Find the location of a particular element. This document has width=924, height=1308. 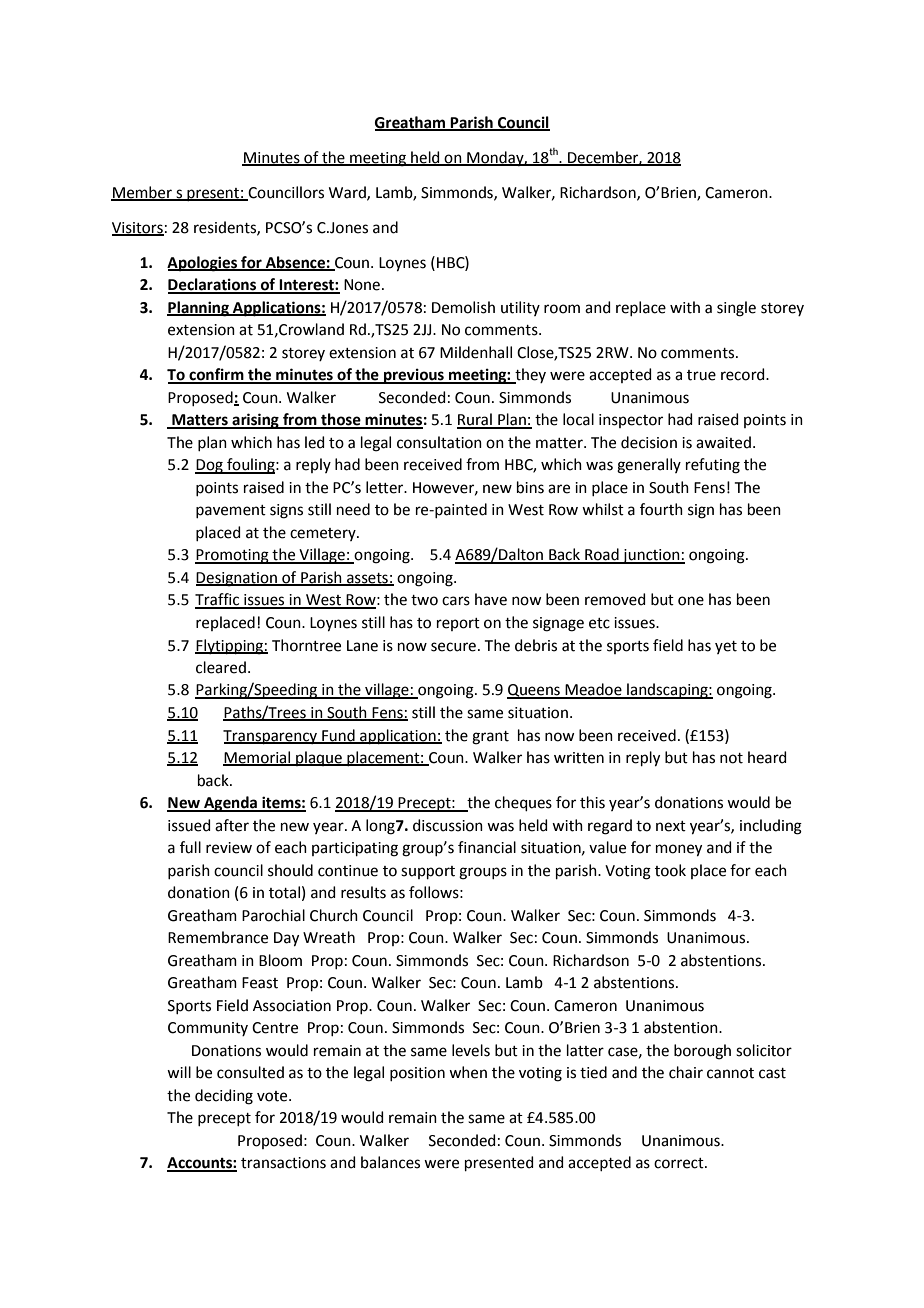

single is located at coordinates (736, 309).
